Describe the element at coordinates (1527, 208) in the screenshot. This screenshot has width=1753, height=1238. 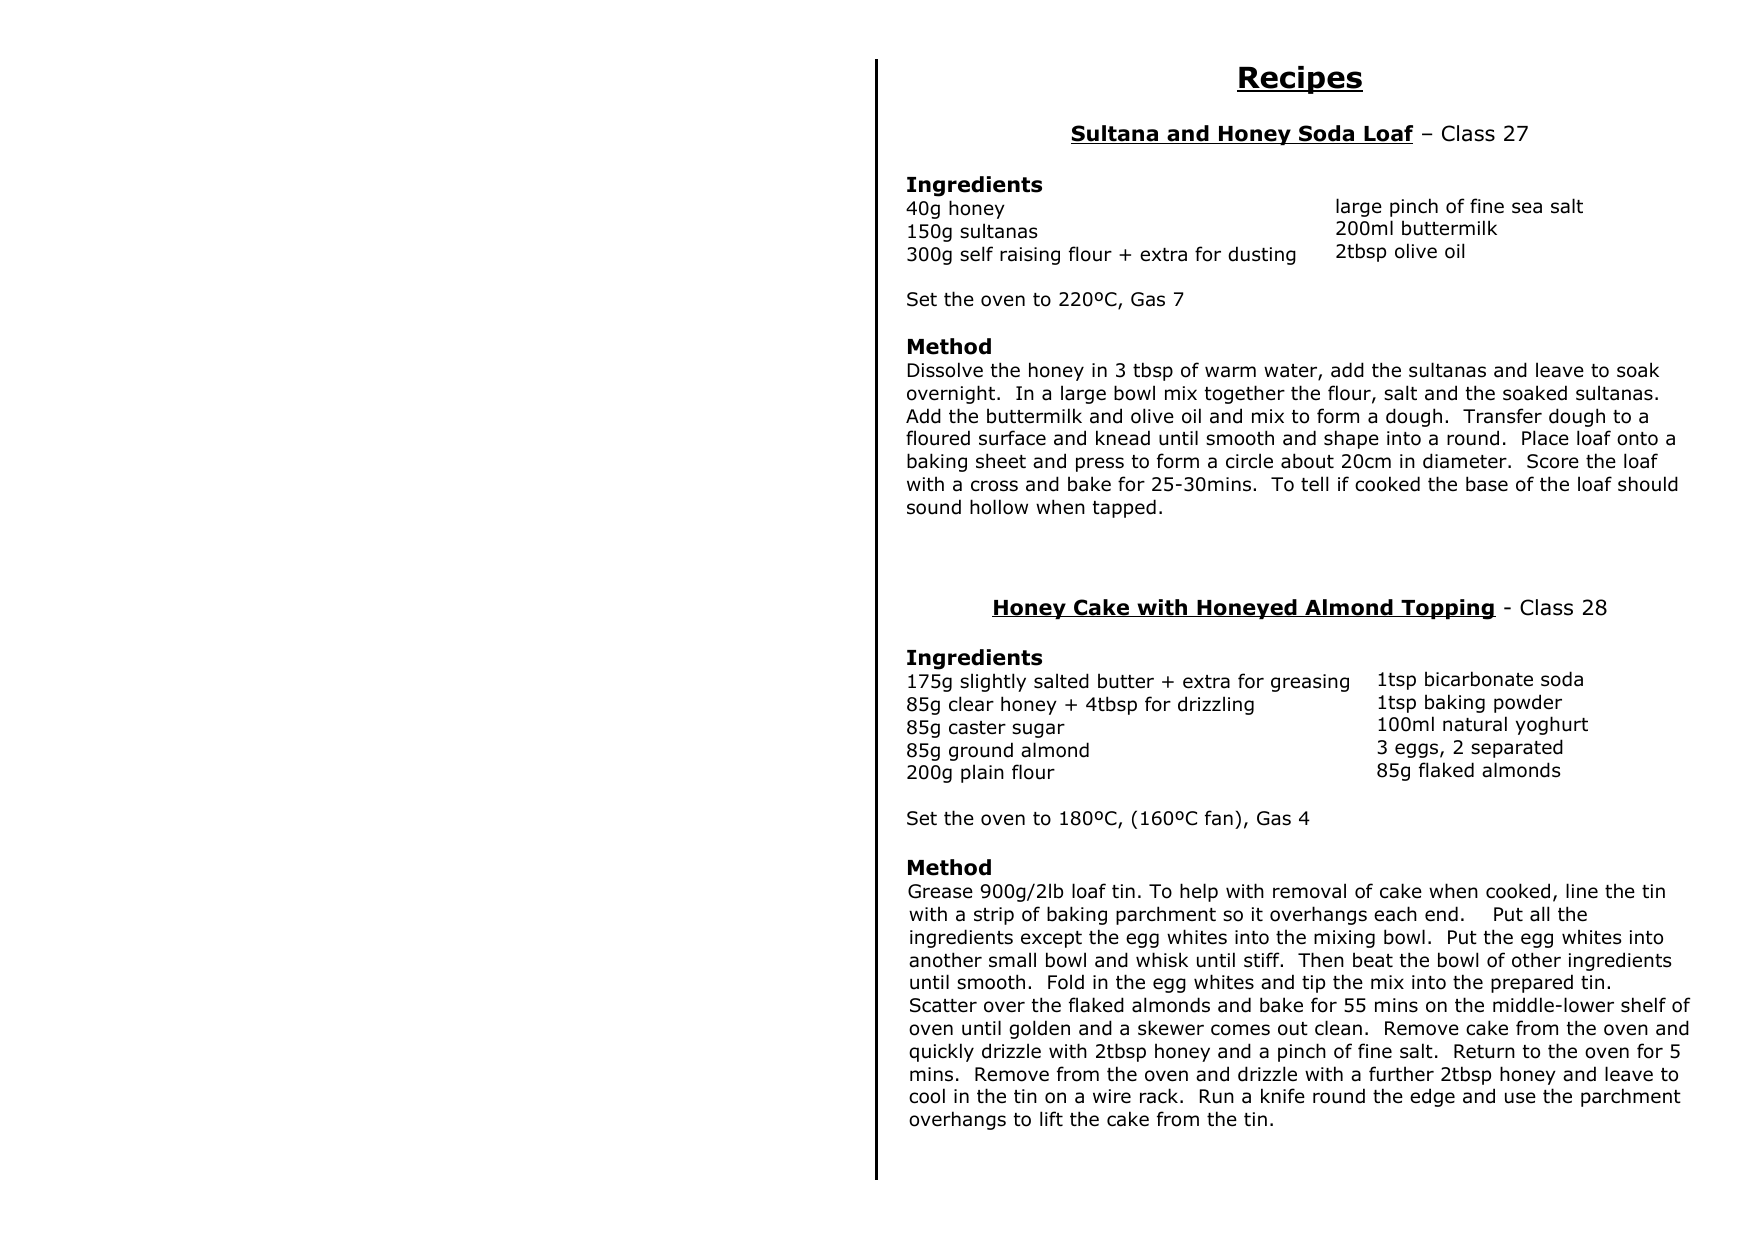
I see `sea` at that location.
